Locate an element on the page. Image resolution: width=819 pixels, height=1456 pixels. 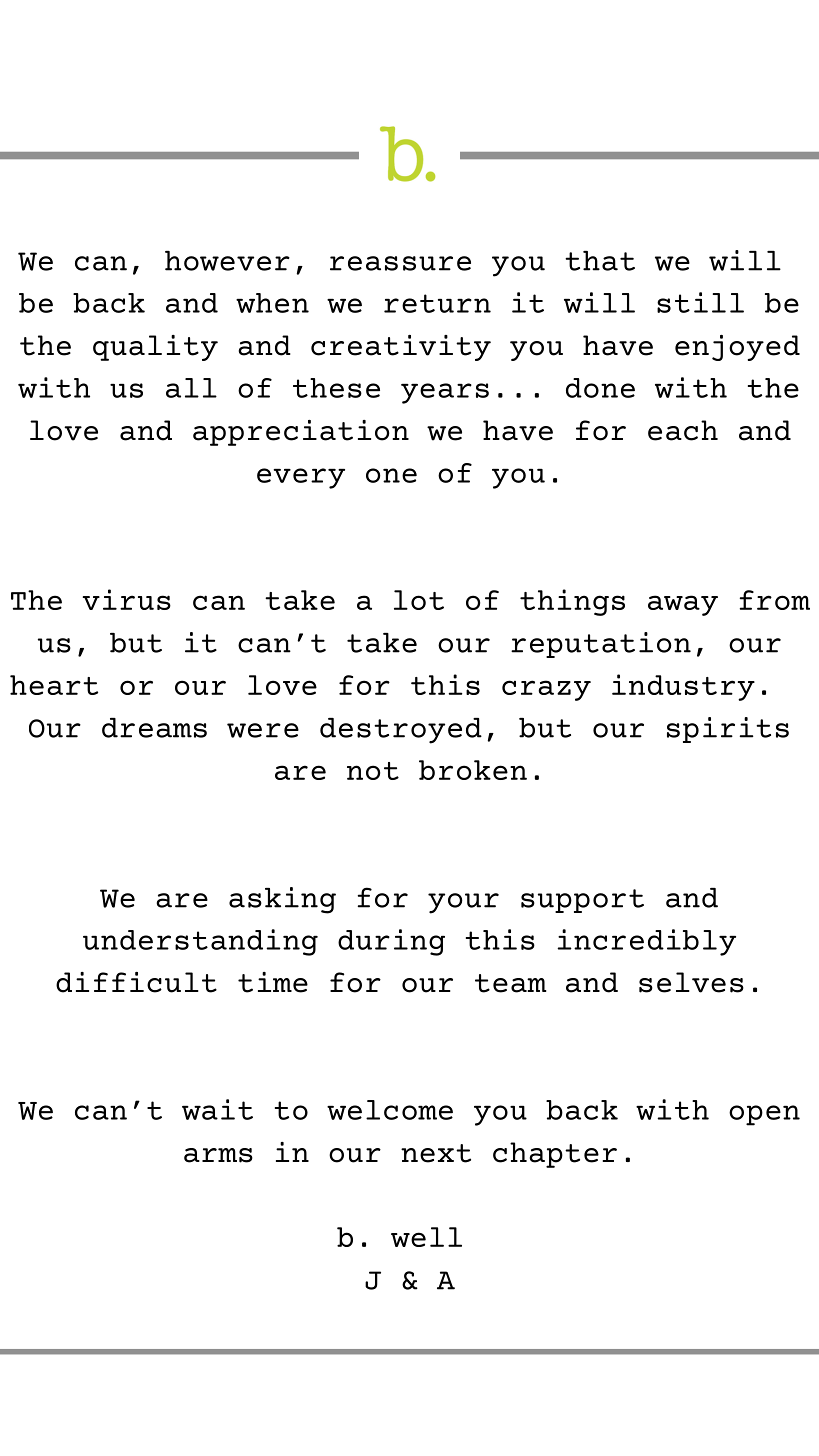
difficult is located at coordinates (136, 982).
